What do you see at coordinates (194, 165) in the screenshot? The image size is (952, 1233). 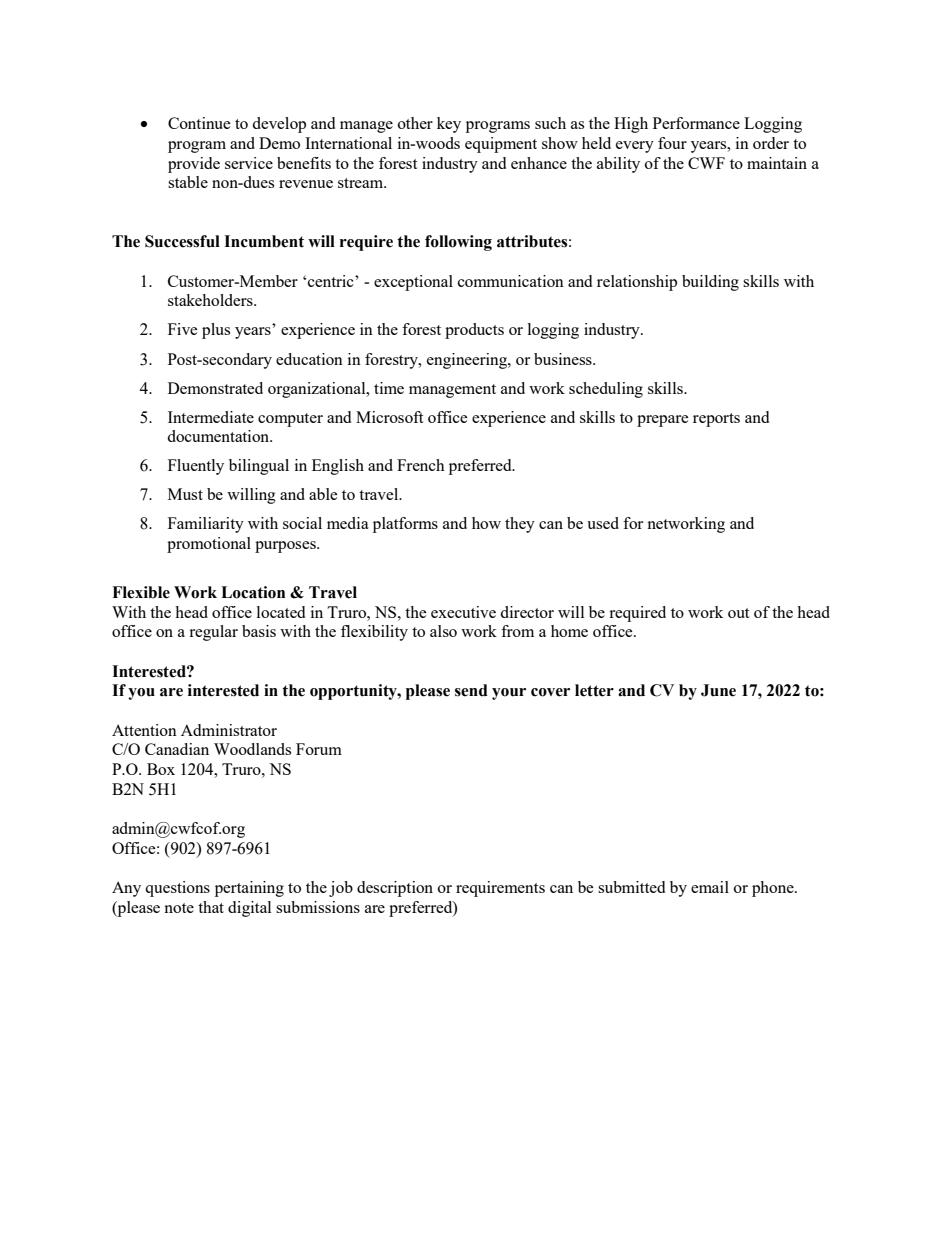 I see `provide` at bounding box center [194, 165].
